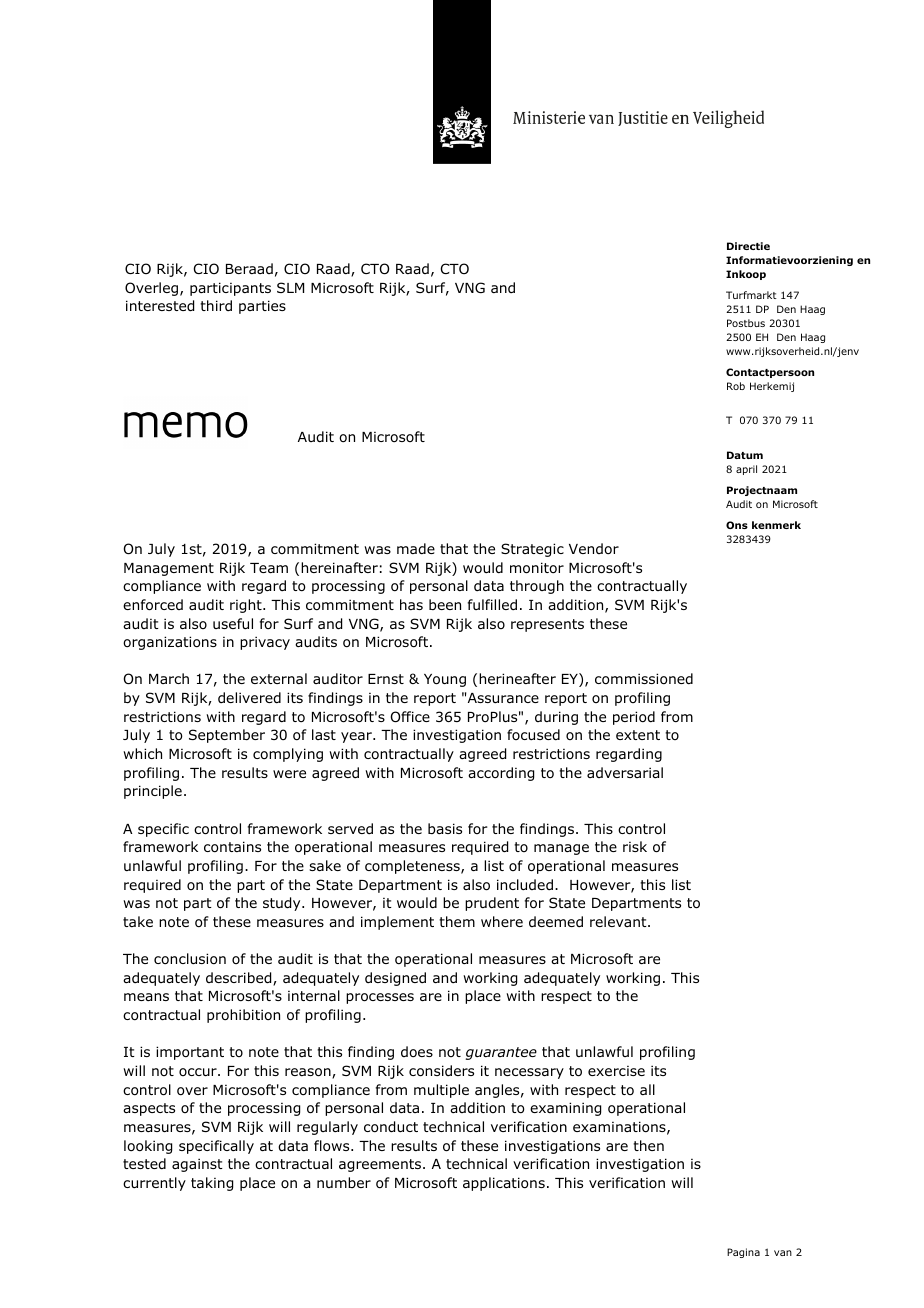  I want to click on adversarial, so click(625, 772).
